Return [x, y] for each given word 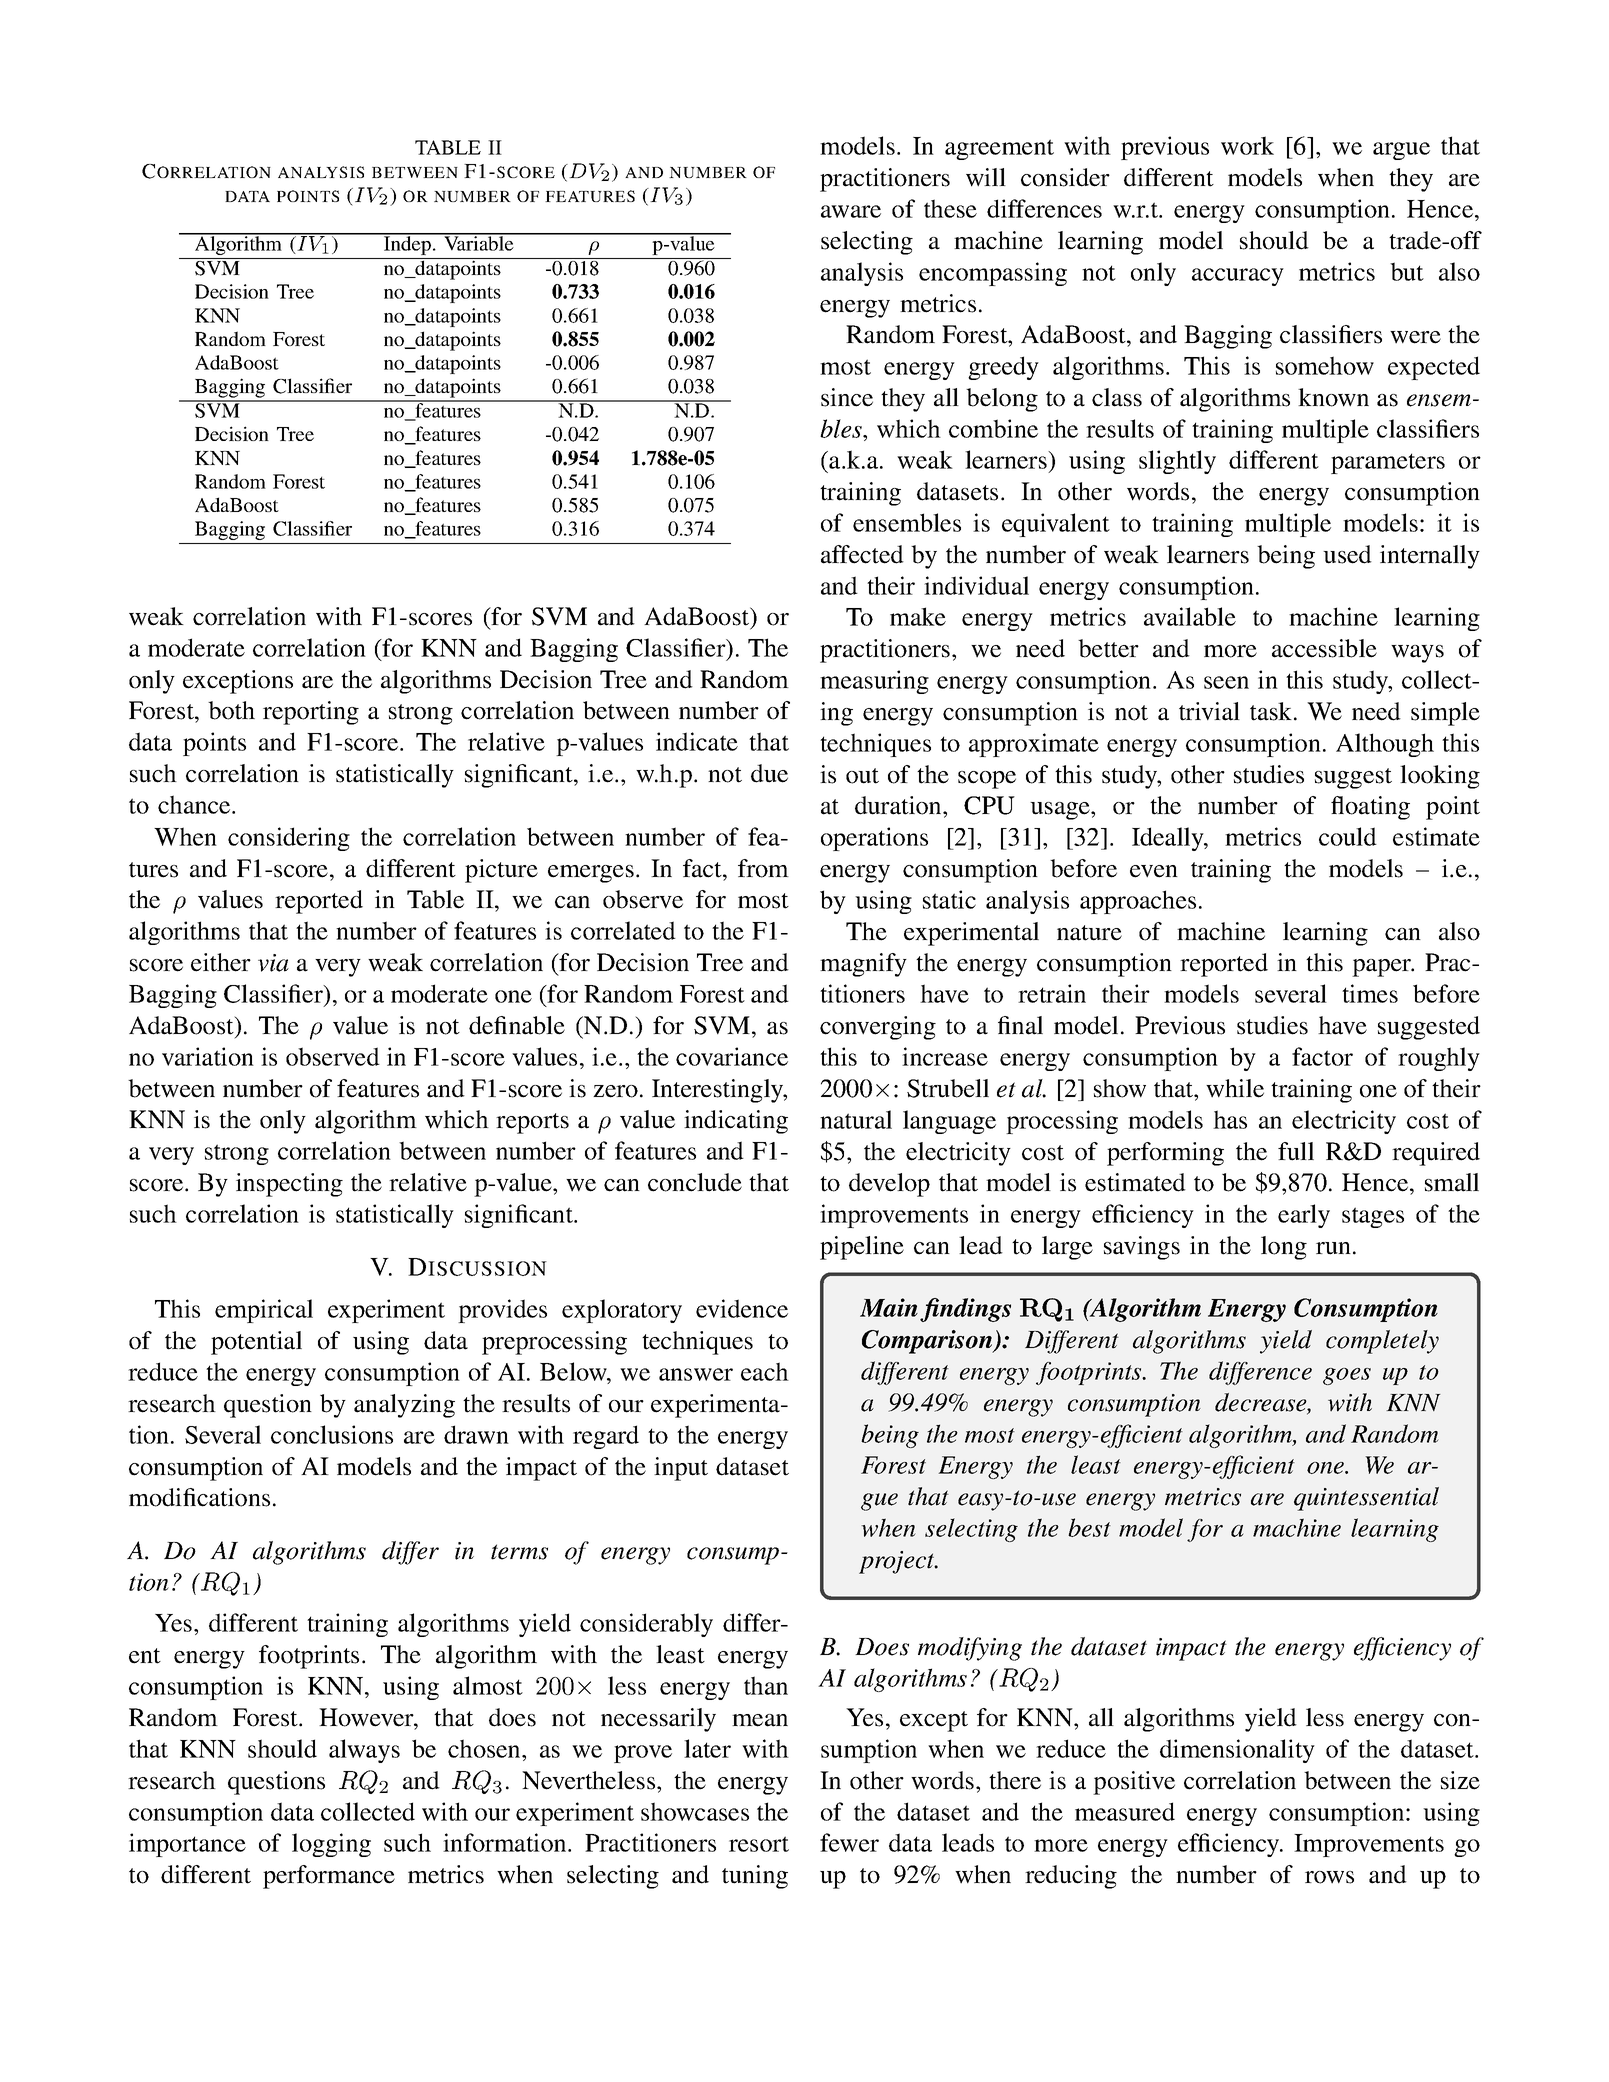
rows [1329, 1877]
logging [331, 1845]
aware [851, 211]
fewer [849, 1842]
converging [878, 1028]
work [1247, 145]
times [1370, 993]
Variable [479, 242]
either [221, 962]
